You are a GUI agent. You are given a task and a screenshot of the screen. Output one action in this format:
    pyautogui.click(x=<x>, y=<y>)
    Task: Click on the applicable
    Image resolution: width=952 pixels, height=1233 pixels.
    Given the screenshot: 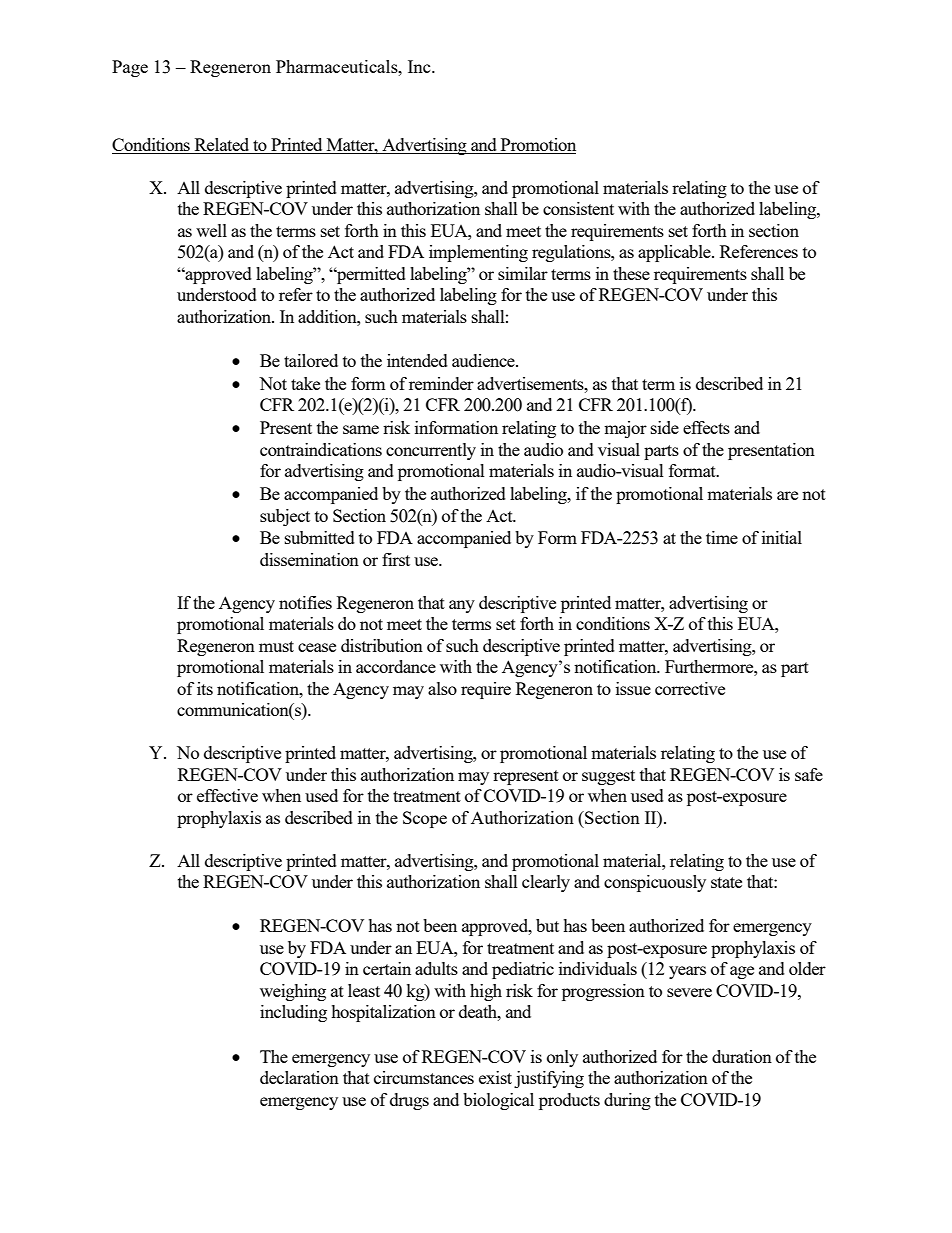 What is the action you would take?
    pyautogui.click(x=675, y=253)
